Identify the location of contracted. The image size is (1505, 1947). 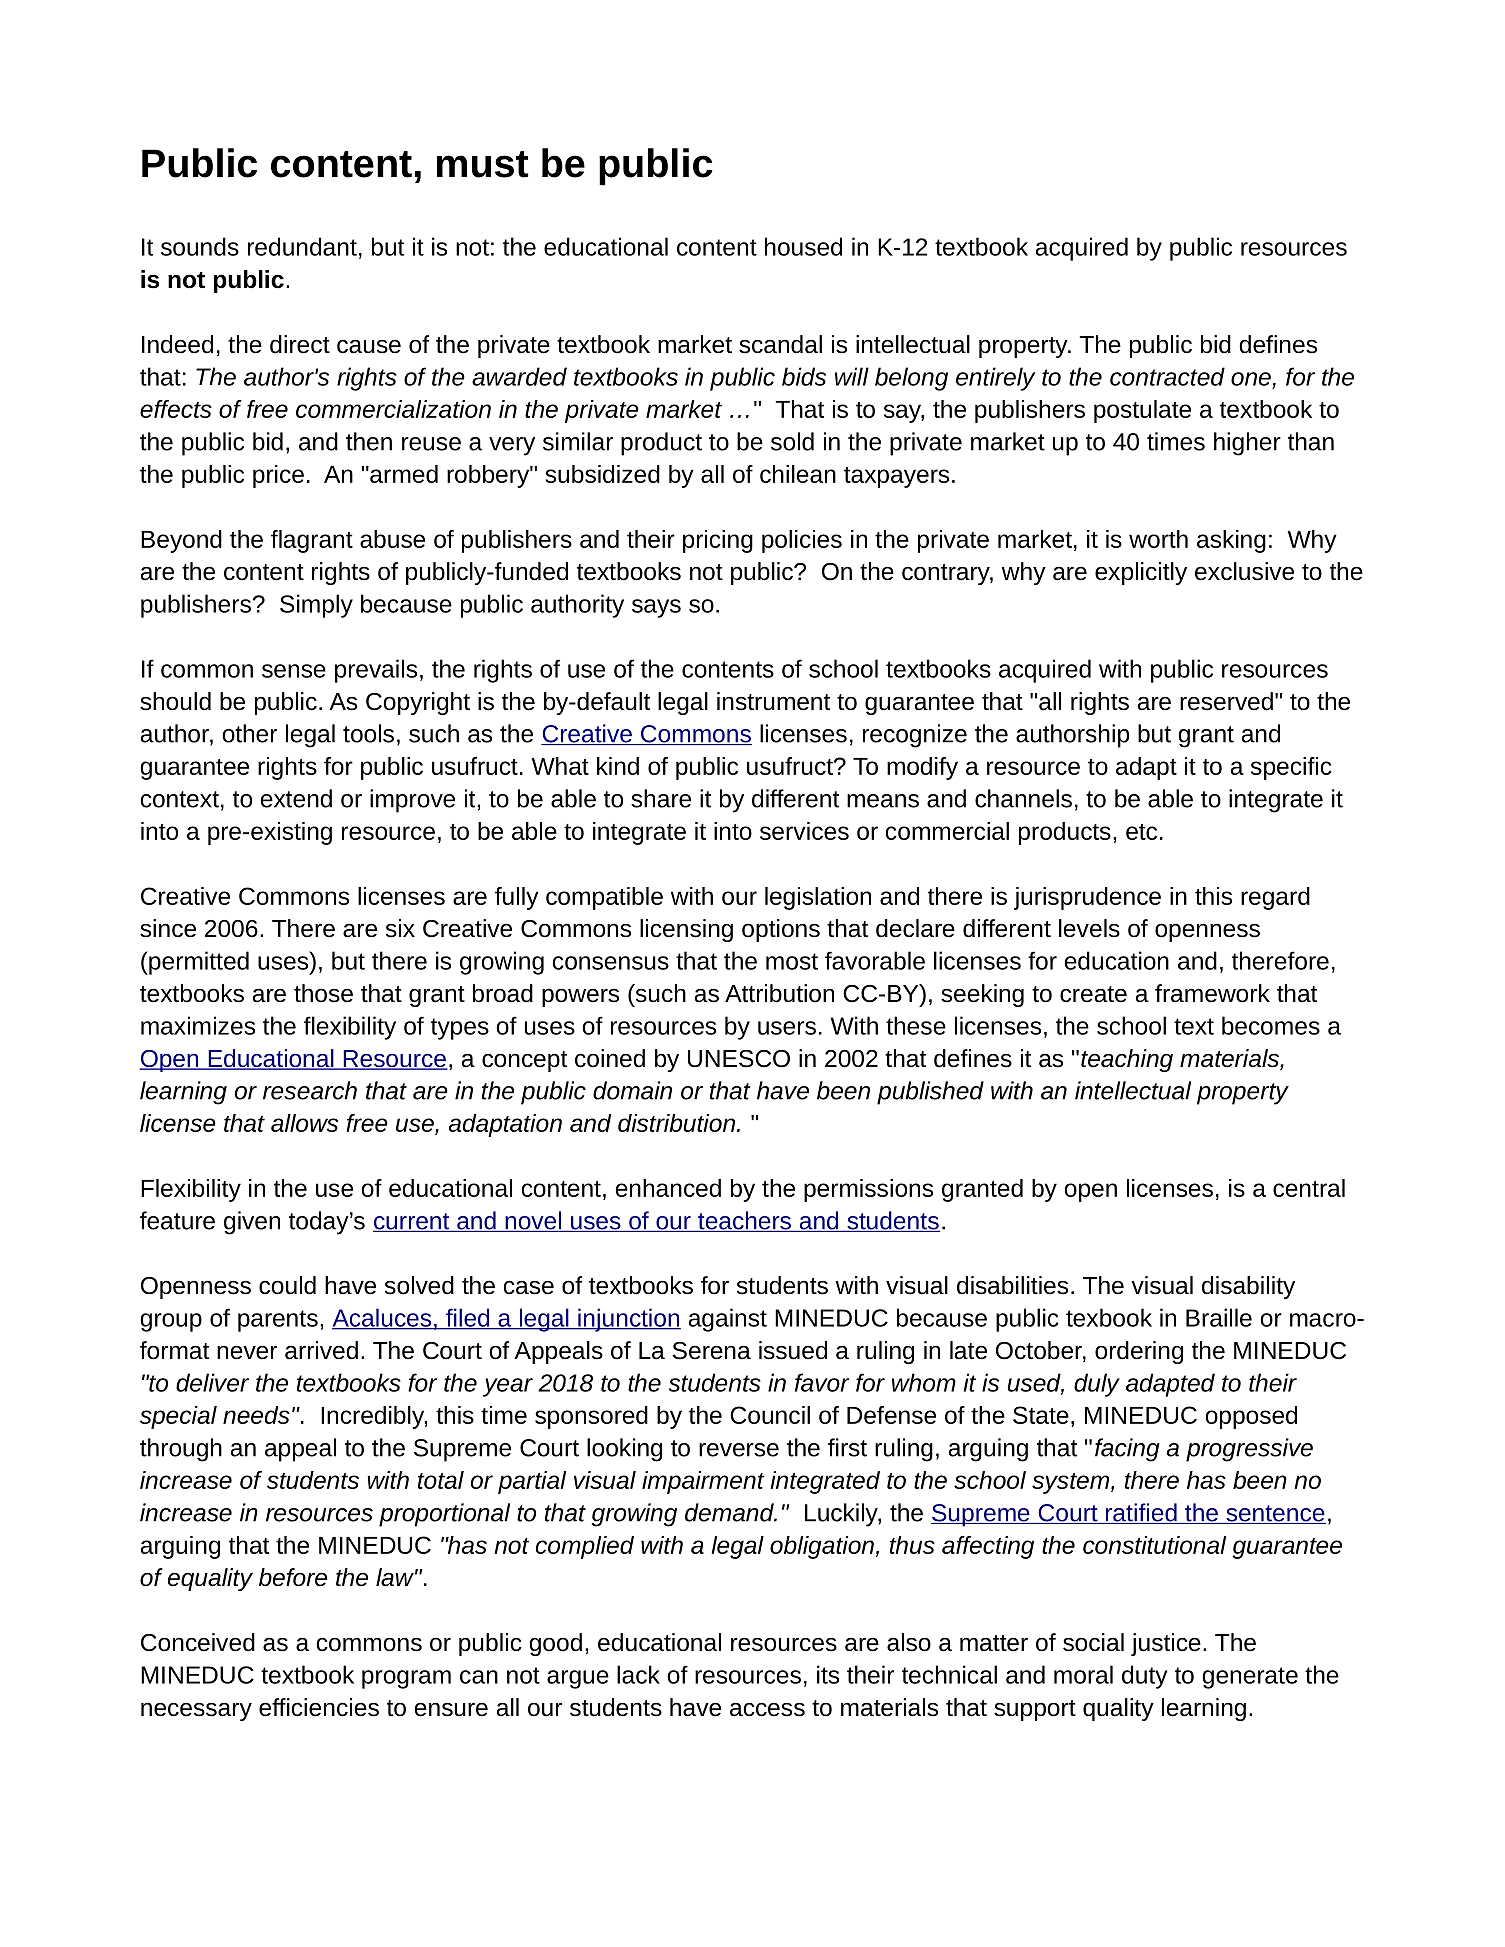
(1167, 376).
